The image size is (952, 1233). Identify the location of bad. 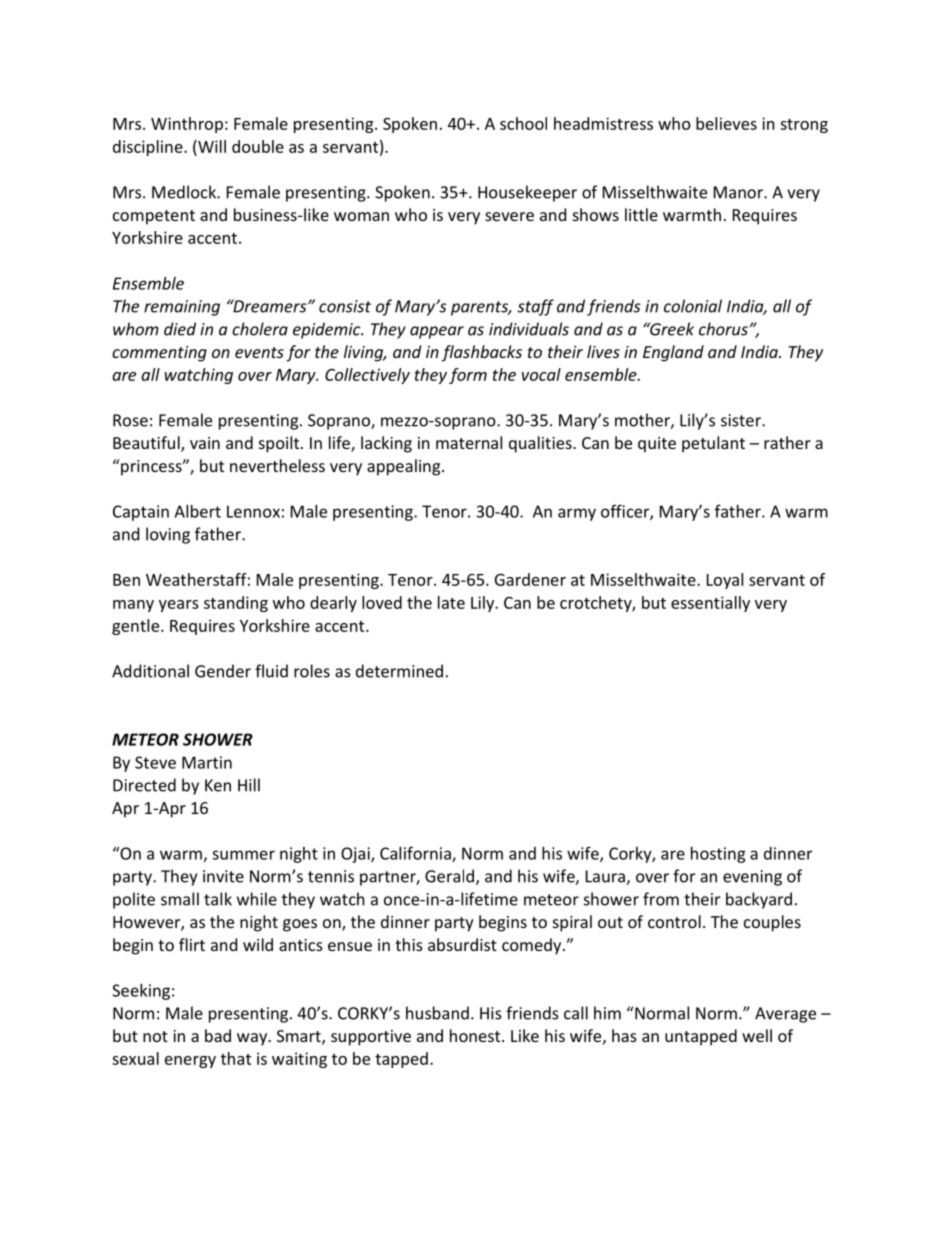
(218, 1035).
